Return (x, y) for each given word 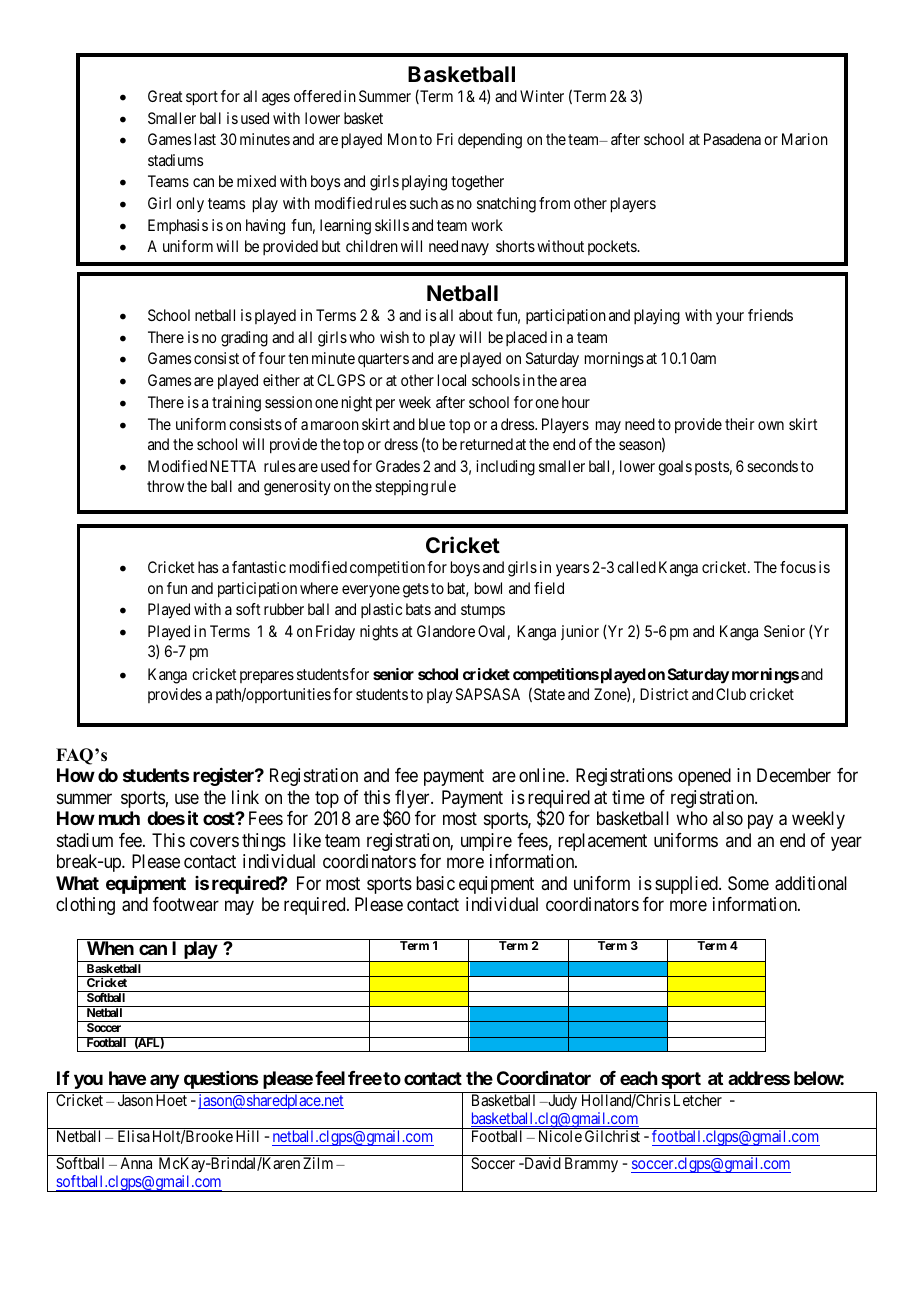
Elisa (134, 1136)
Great (165, 96)
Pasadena (732, 139)
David (541, 1163)
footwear (186, 904)
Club (731, 694)
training (236, 404)
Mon (402, 139)
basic (435, 883)
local (452, 380)
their (739, 424)
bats (418, 609)
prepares (267, 677)
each (639, 1078)
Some (748, 883)
